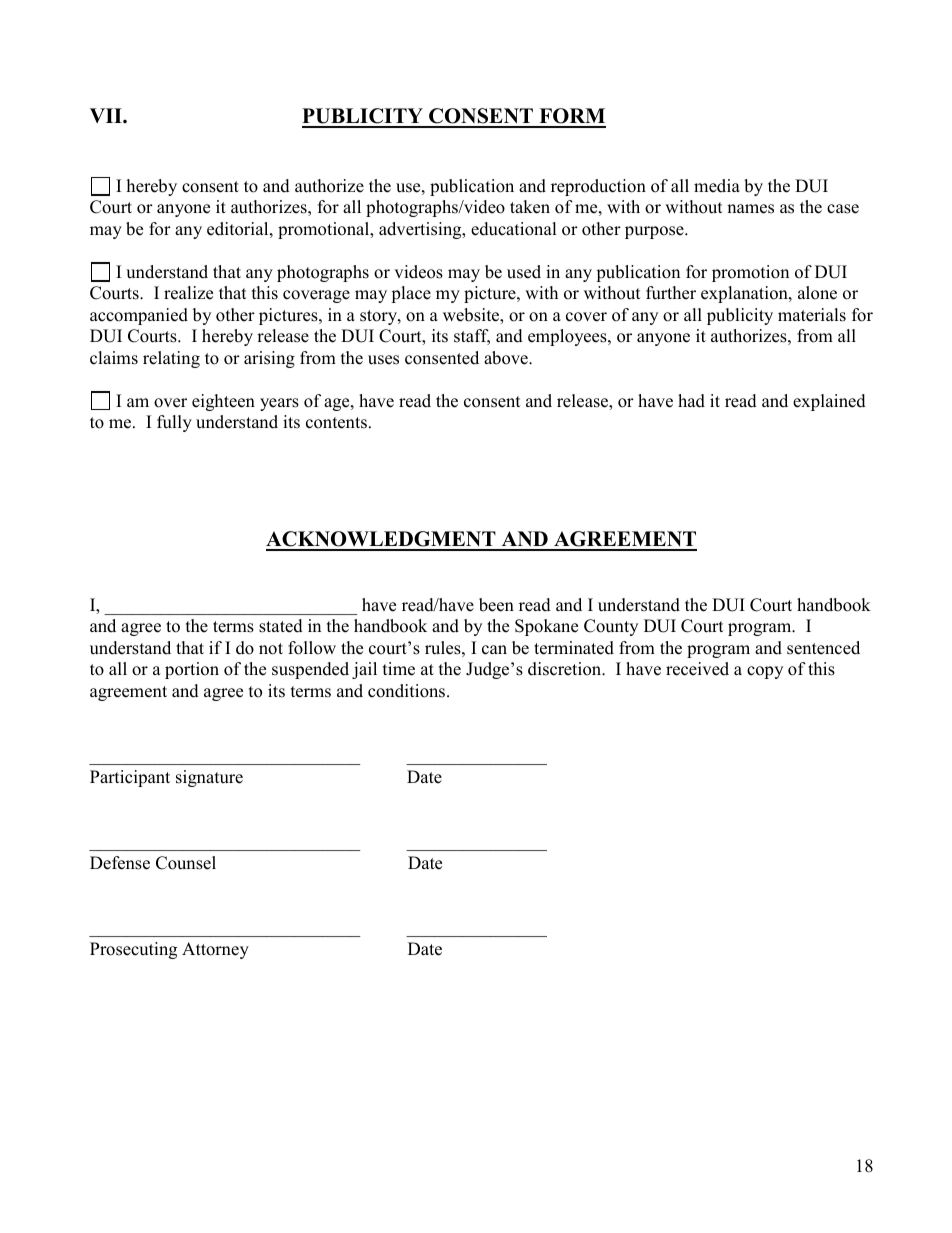  Describe the element at coordinates (765, 672) in the document. I see `copy` at that location.
